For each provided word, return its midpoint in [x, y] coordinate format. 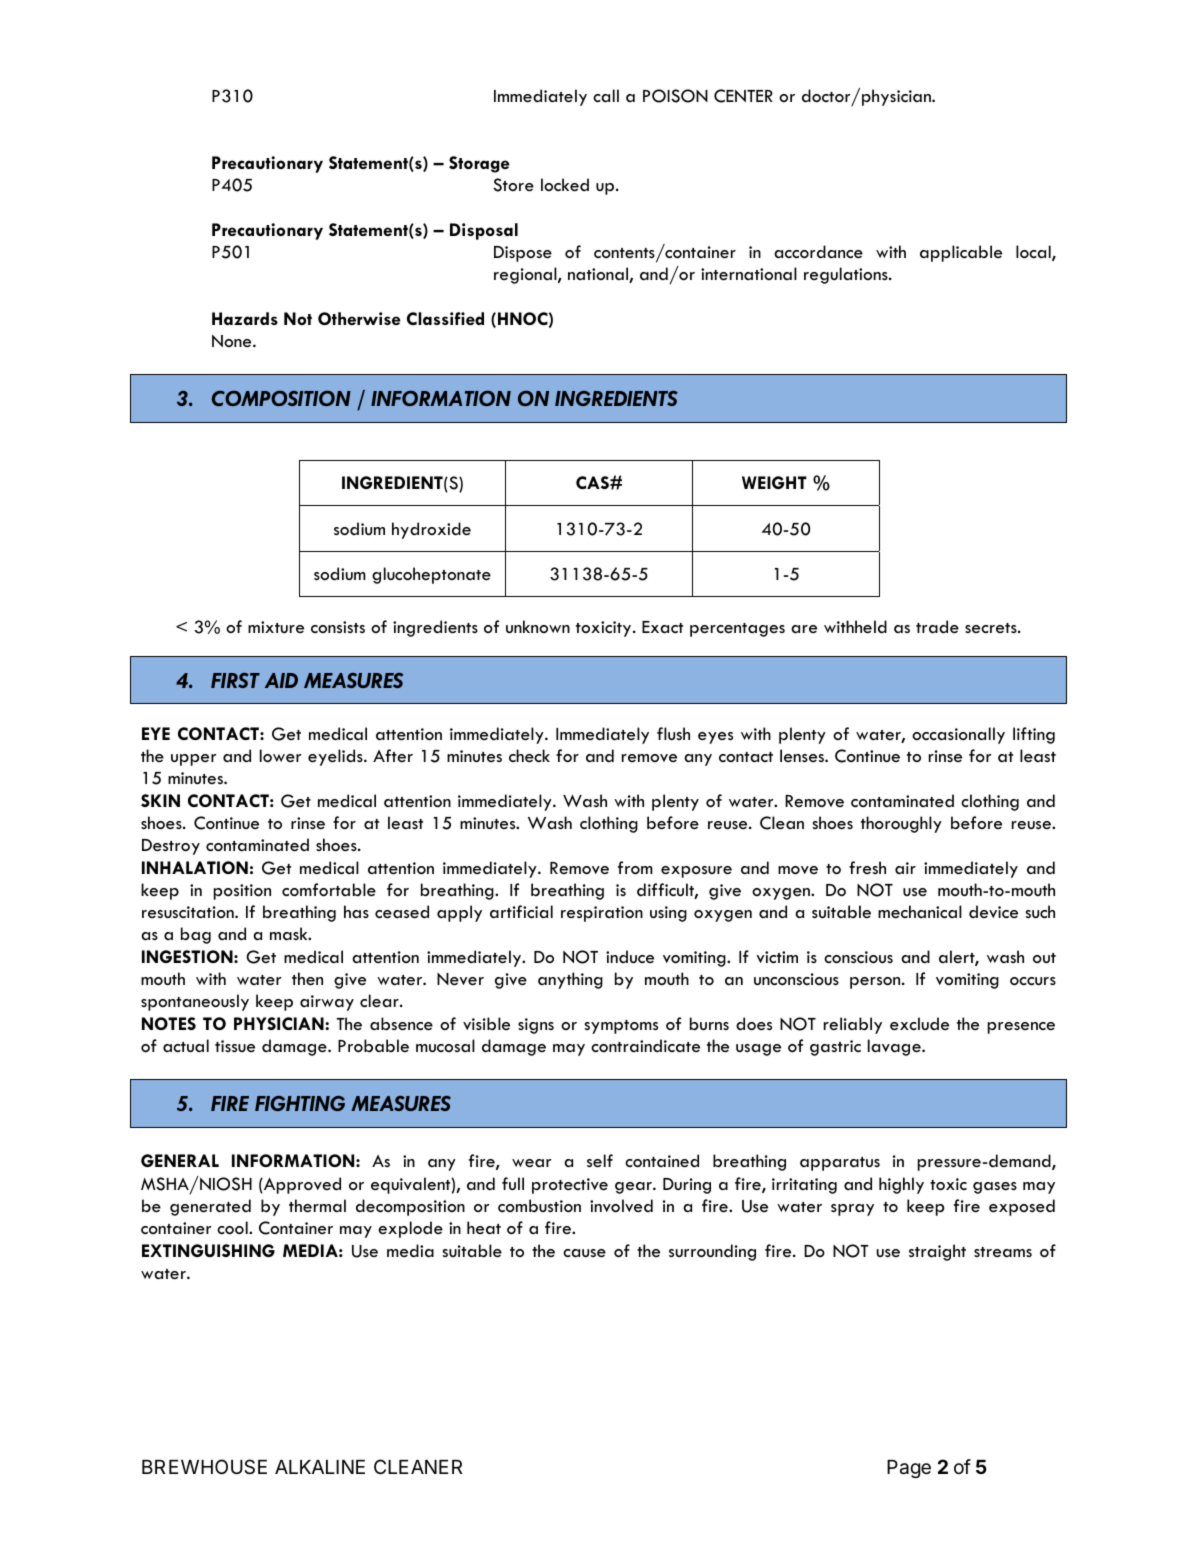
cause [584, 1253]
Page [909, 1469]
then [307, 979]
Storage [479, 164]
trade [937, 627]
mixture [276, 627]
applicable [961, 253]
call [606, 95]
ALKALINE [320, 1467]
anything [570, 980]
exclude [919, 1024]
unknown [538, 626]
